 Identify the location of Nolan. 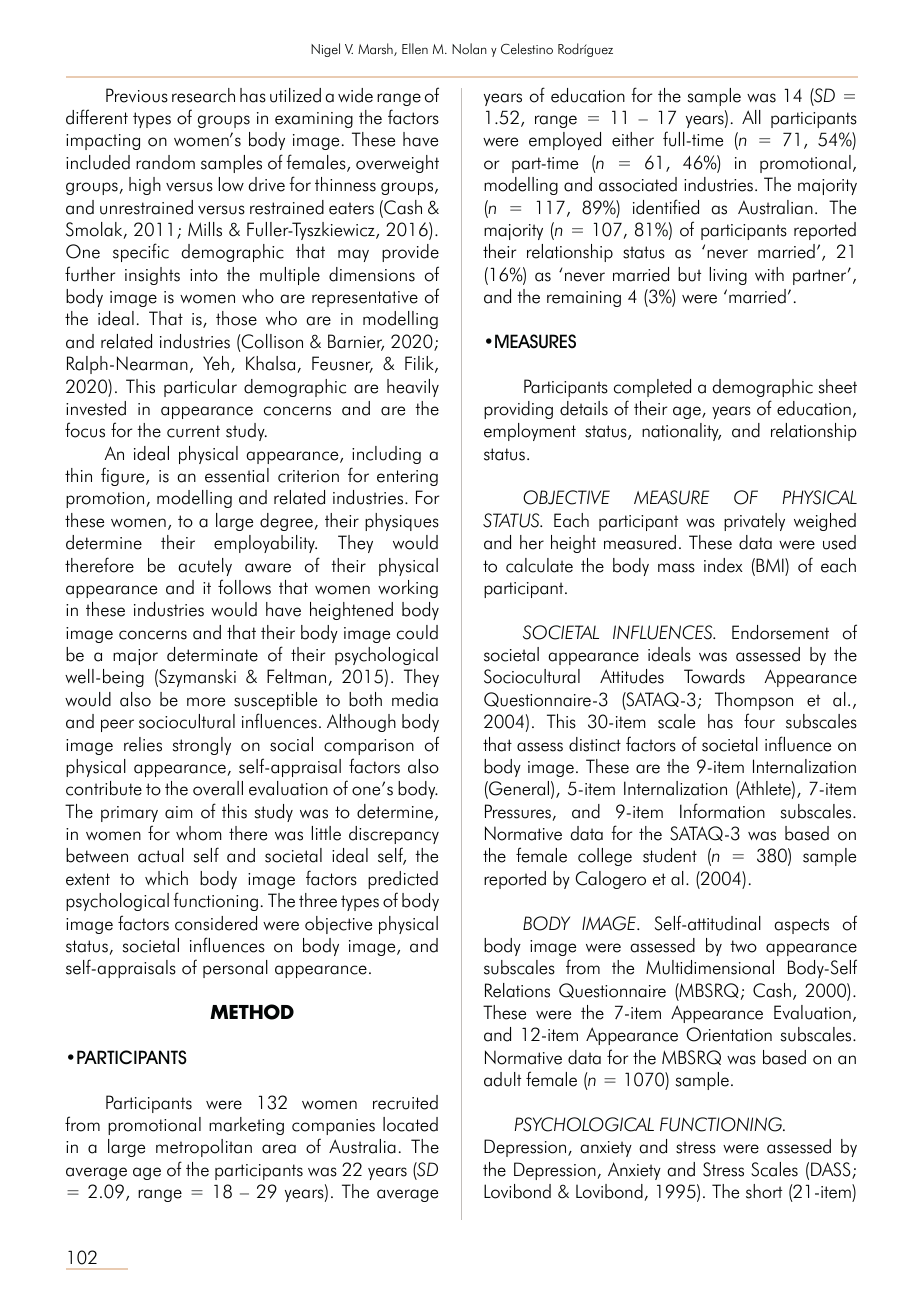
(469, 49).
